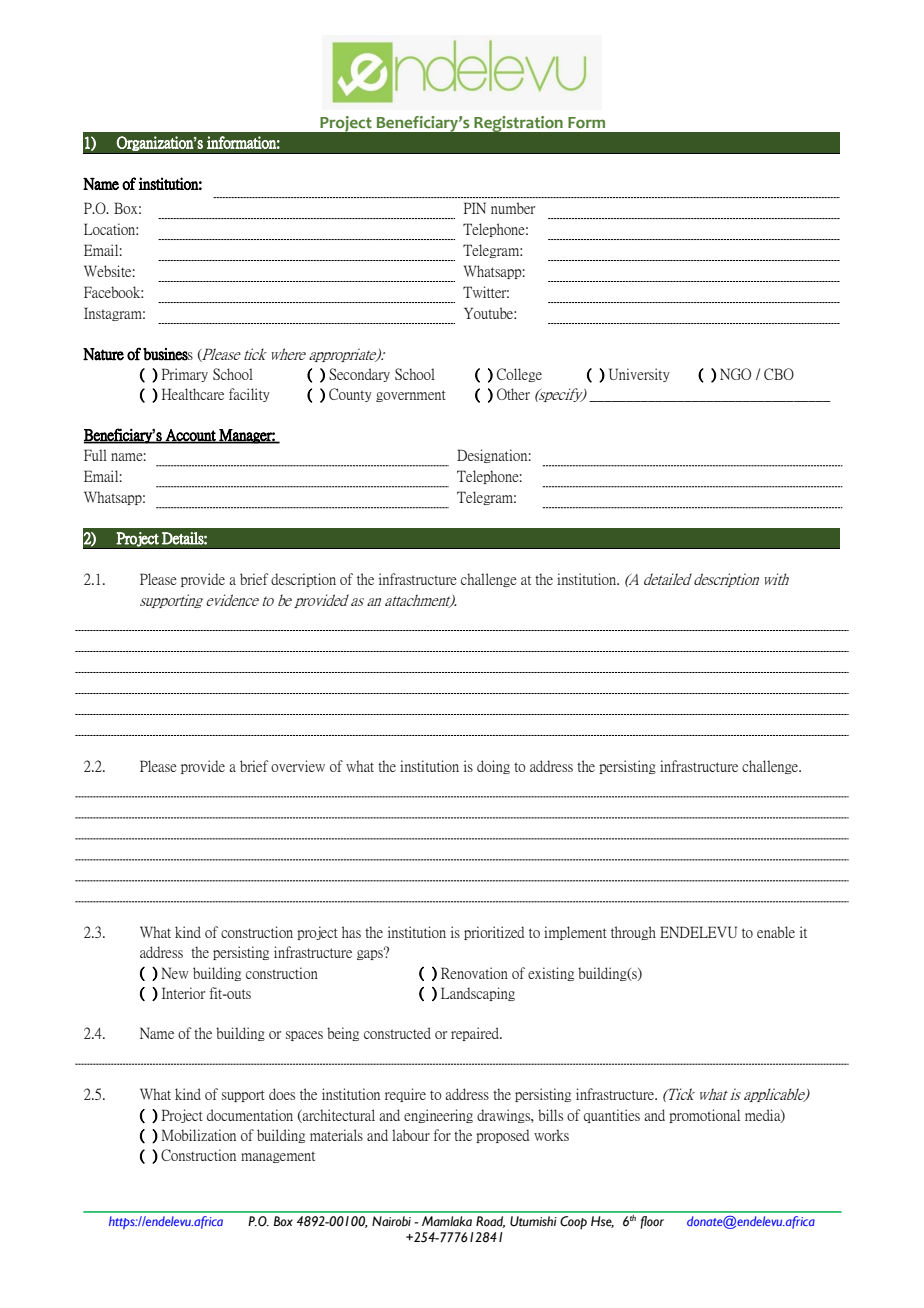 Image resolution: width=924 pixels, height=1308 pixels. Describe the element at coordinates (639, 375) in the screenshot. I see `University` at that location.
